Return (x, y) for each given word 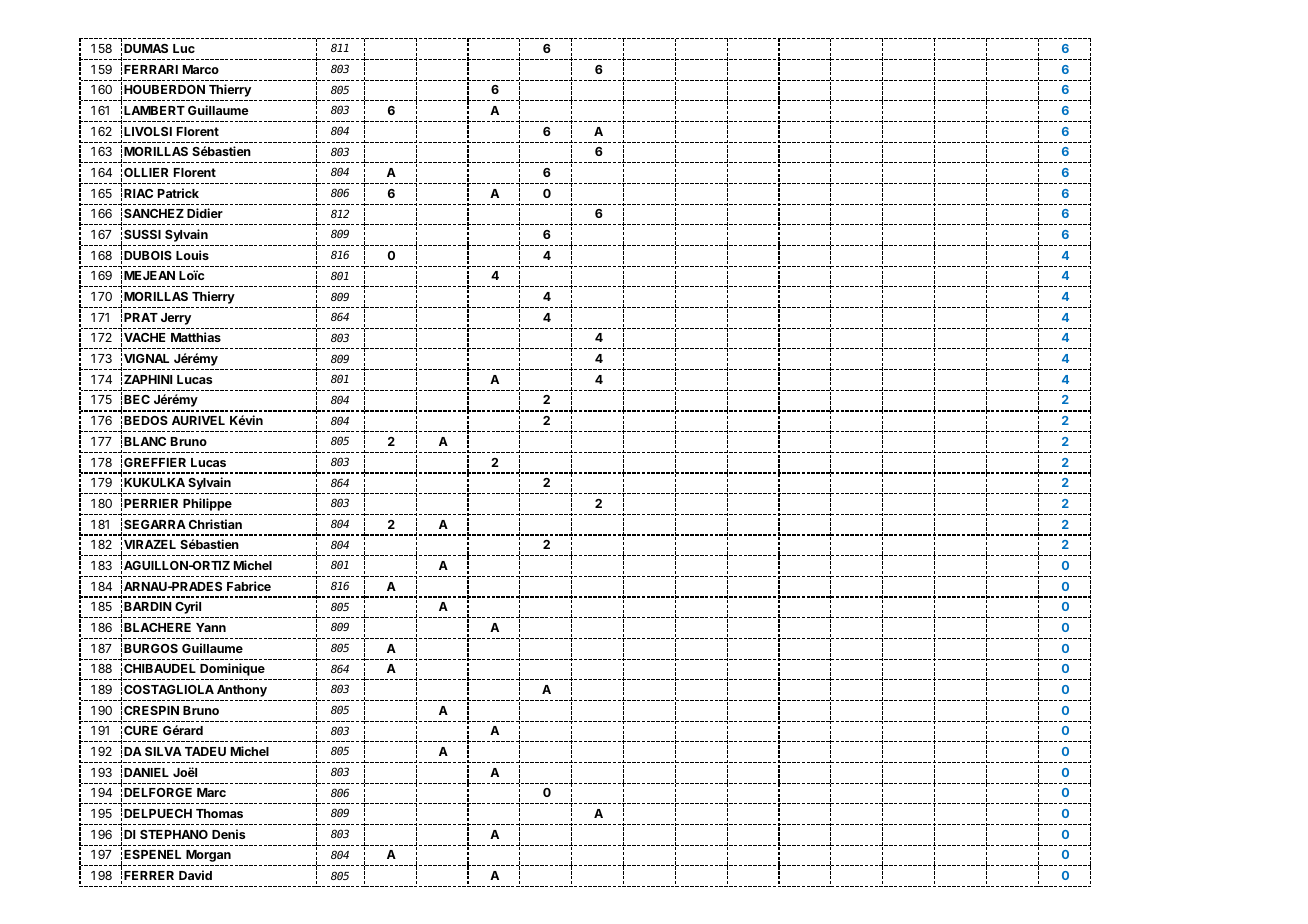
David (195, 875)
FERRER (149, 875)
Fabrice (249, 586)
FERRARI (151, 69)
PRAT (141, 317)
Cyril (188, 607)
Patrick (178, 193)
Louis (192, 255)
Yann (211, 627)
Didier (205, 213)
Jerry (176, 319)
